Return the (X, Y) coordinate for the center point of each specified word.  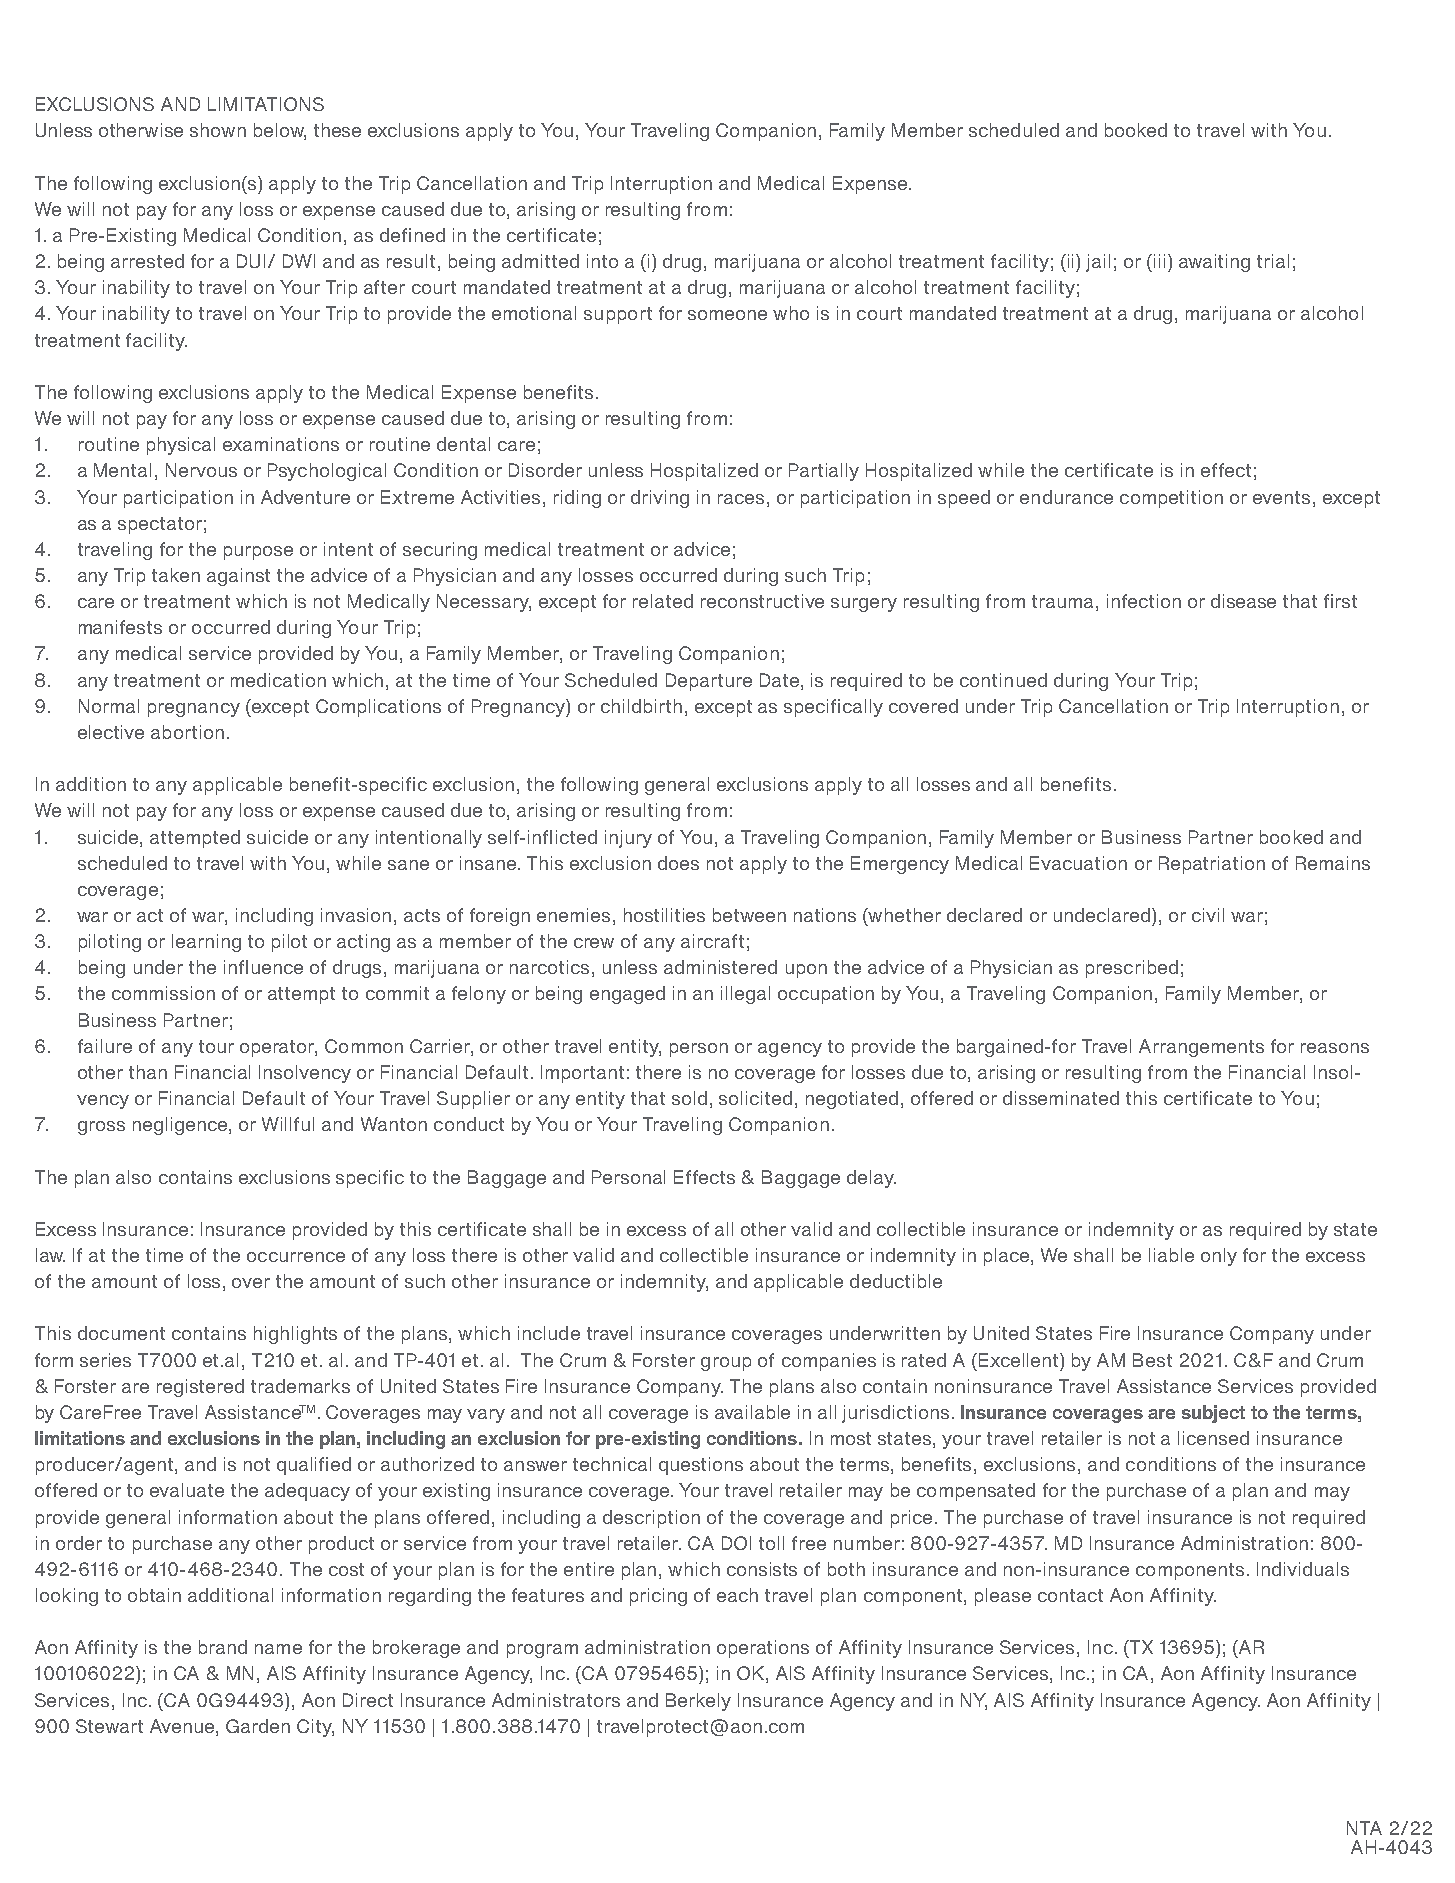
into (602, 261)
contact (1070, 1595)
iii (1159, 261)
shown (218, 130)
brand (223, 1647)
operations (763, 1649)
